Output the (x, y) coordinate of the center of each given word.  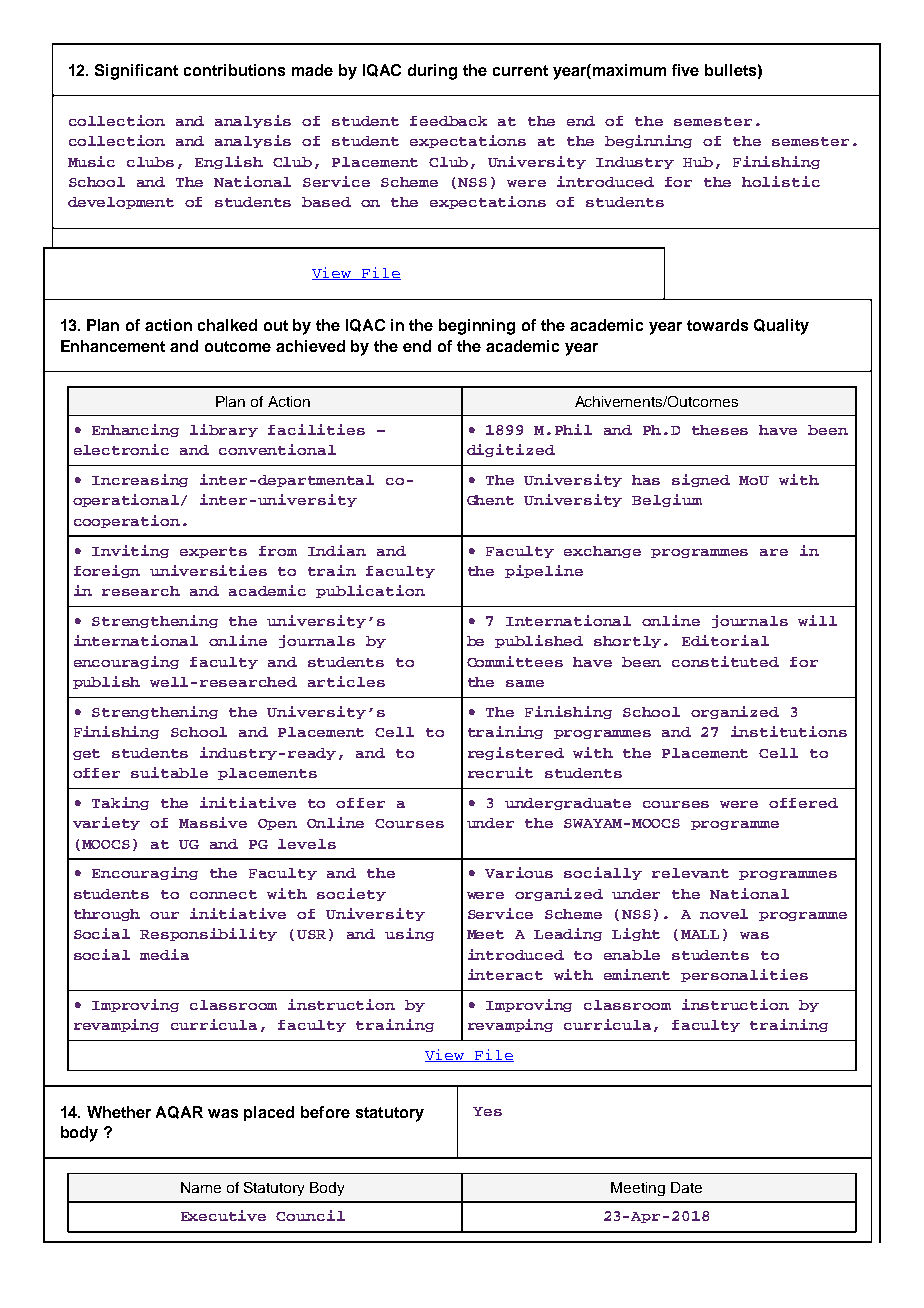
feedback (448, 121)
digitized (511, 450)
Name (201, 1187)
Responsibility (208, 934)
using (409, 934)
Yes (487, 1111)
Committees (515, 661)
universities (208, 570)
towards (717, 325)
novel (724, 914)
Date (686, 1187)
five (685, 70)
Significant (136, 72)
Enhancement (113, 346)
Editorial (725, 640)
